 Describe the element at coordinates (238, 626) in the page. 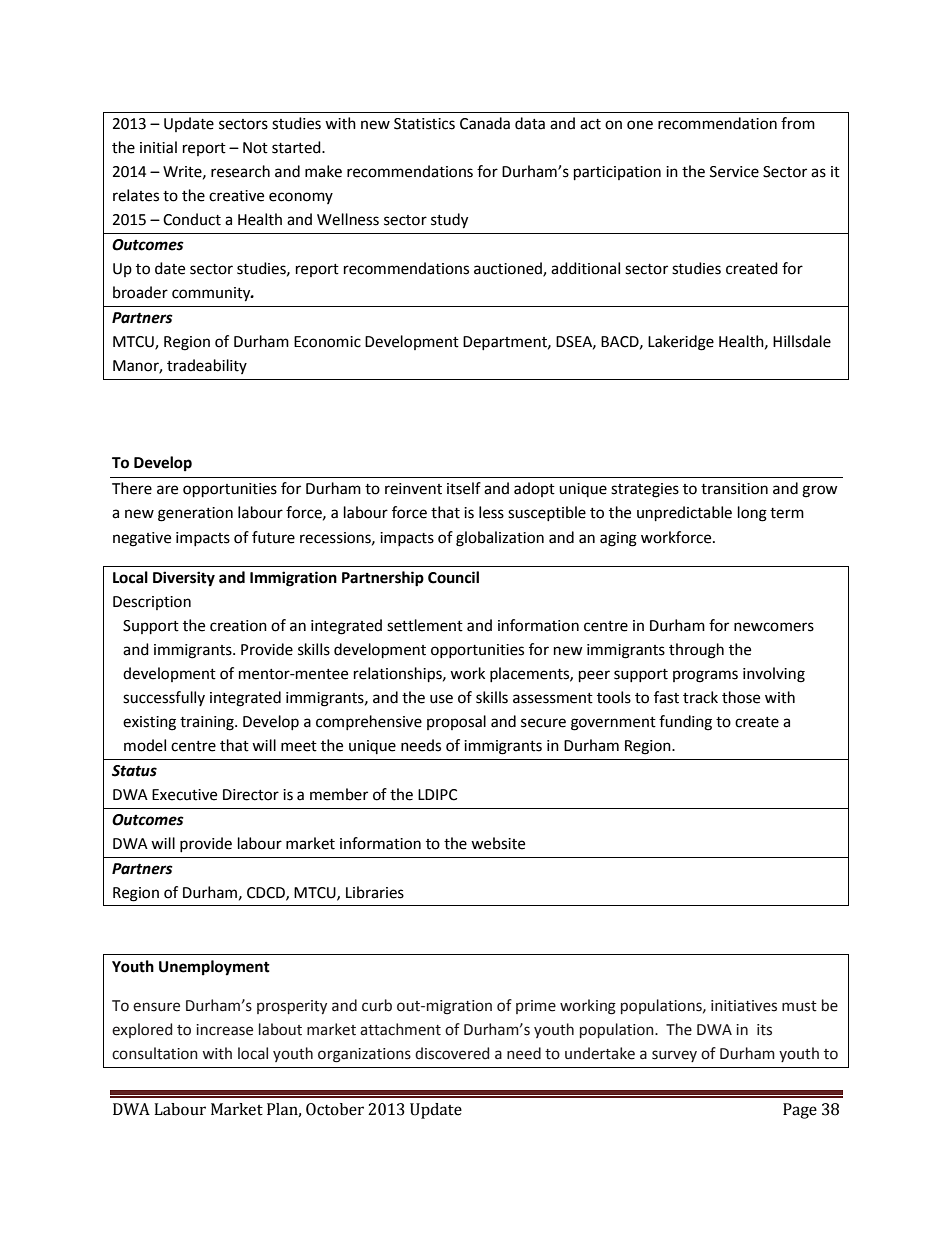

I see `creation` at that location.
